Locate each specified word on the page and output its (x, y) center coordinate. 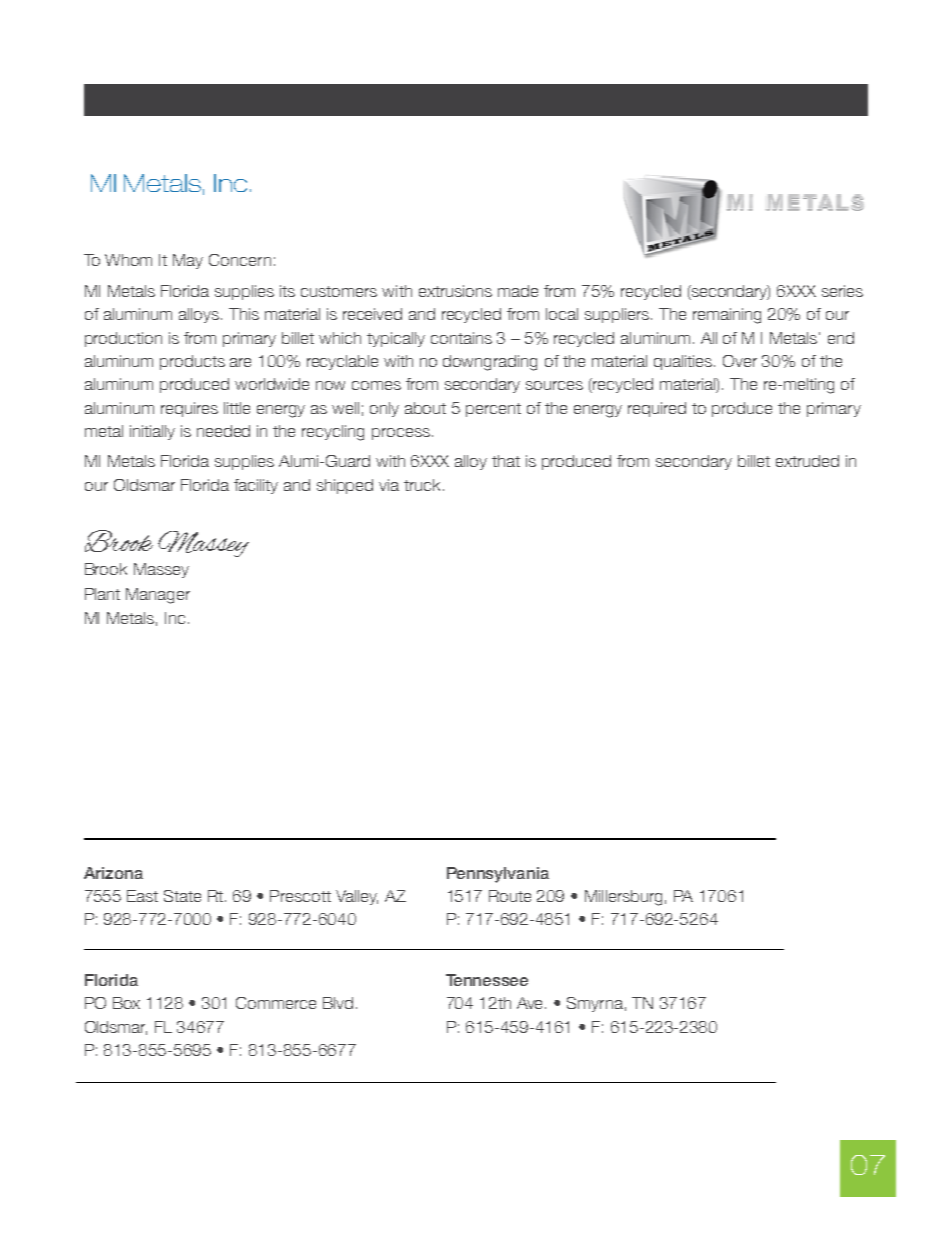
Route (510, 896)
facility (256, 486)
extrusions (455, 291)
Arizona (113, 873)
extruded (807, 461)
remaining (727, 316)
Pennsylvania (498, 875)
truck (424, 485)
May (188, 261)
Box (126, 1003)
